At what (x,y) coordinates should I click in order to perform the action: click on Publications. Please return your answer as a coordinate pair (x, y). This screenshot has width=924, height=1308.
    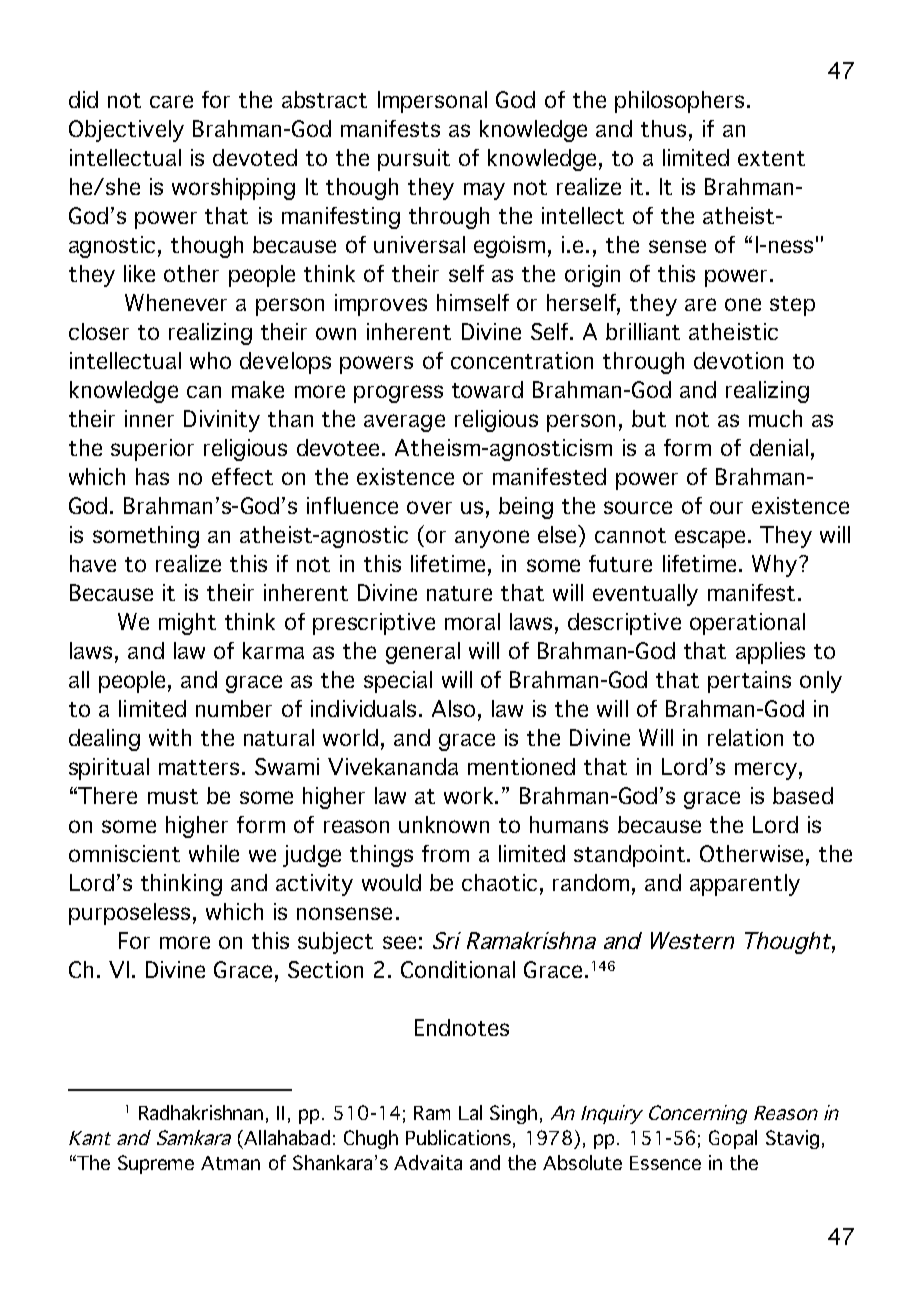
    Looking at the image, I should click on (458, 1137).
